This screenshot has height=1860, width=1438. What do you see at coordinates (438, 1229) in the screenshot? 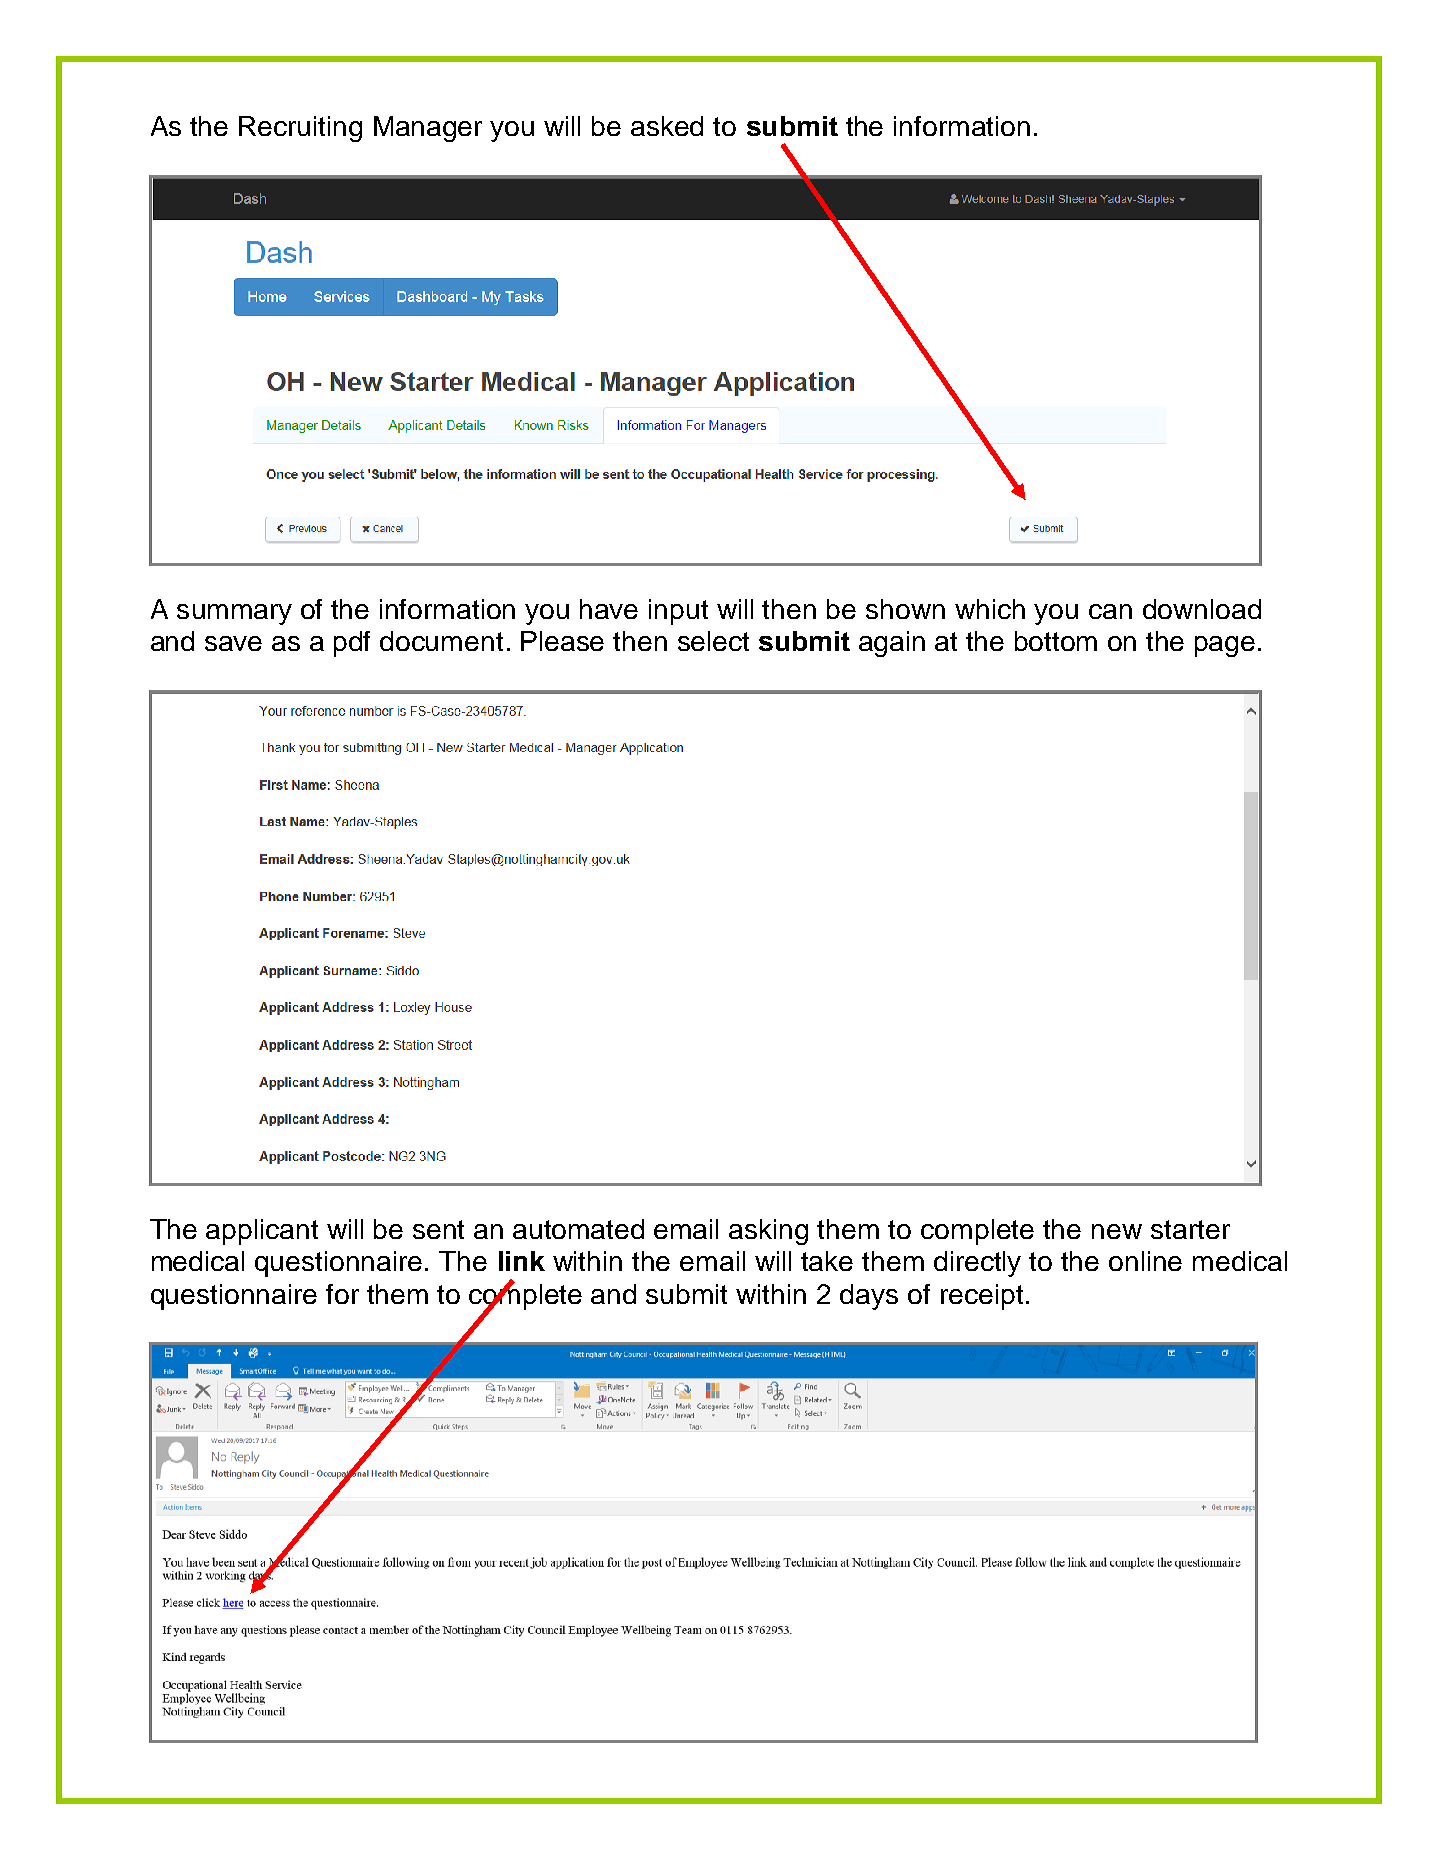
I see `sent` at bounding box center [438, 1229].
